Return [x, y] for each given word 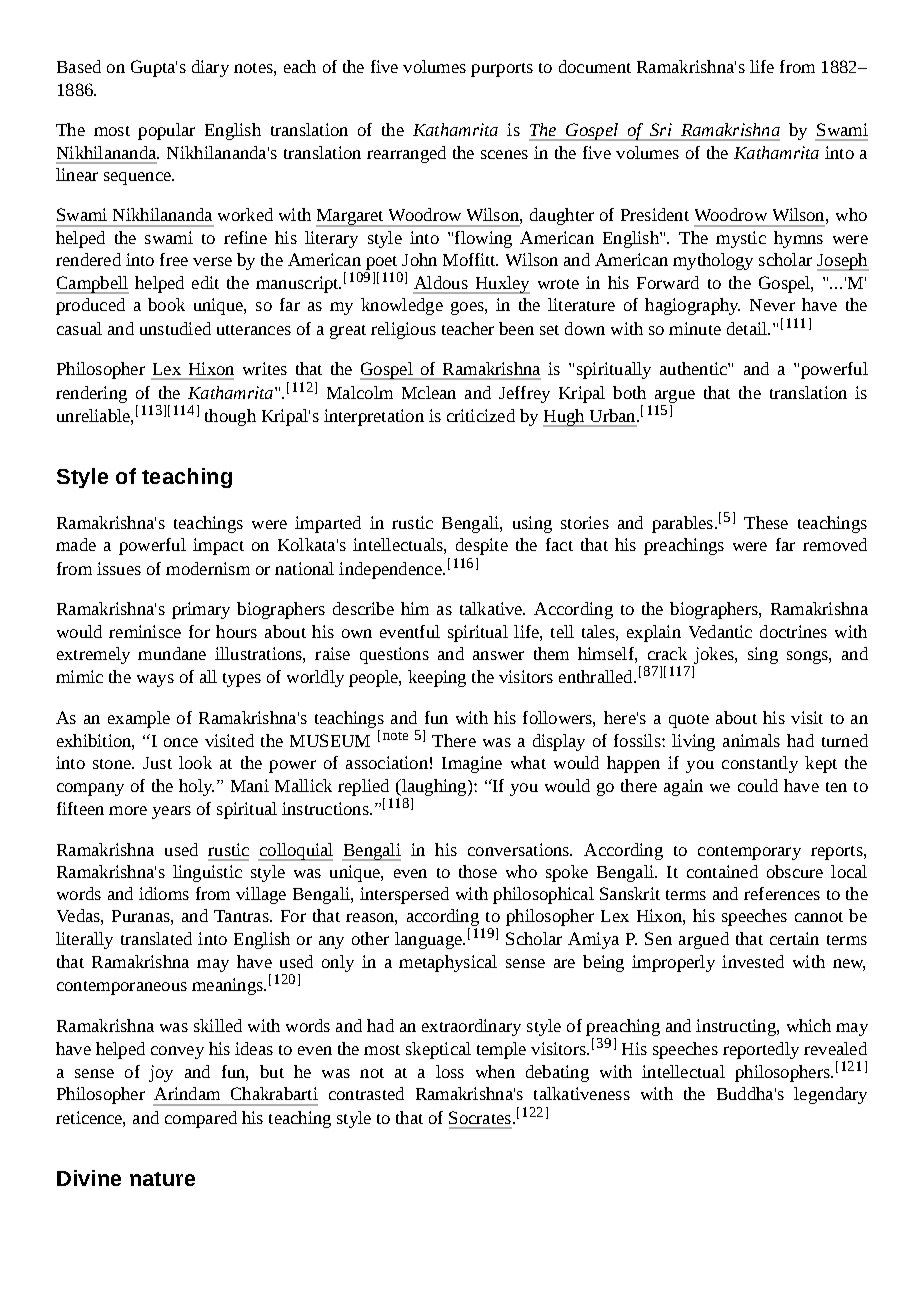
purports [502, 70]
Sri [661, 129]
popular [166, 131]
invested [753, 961]
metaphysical [448, 963]
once [181, 742]
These [766, 522]
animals [751, 740]
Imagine [472, 764]
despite [482, 546]
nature [162, 1179]
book [166, 304]
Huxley [501, 285]
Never [772, 305]
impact [218, 546]
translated [156, 938]
